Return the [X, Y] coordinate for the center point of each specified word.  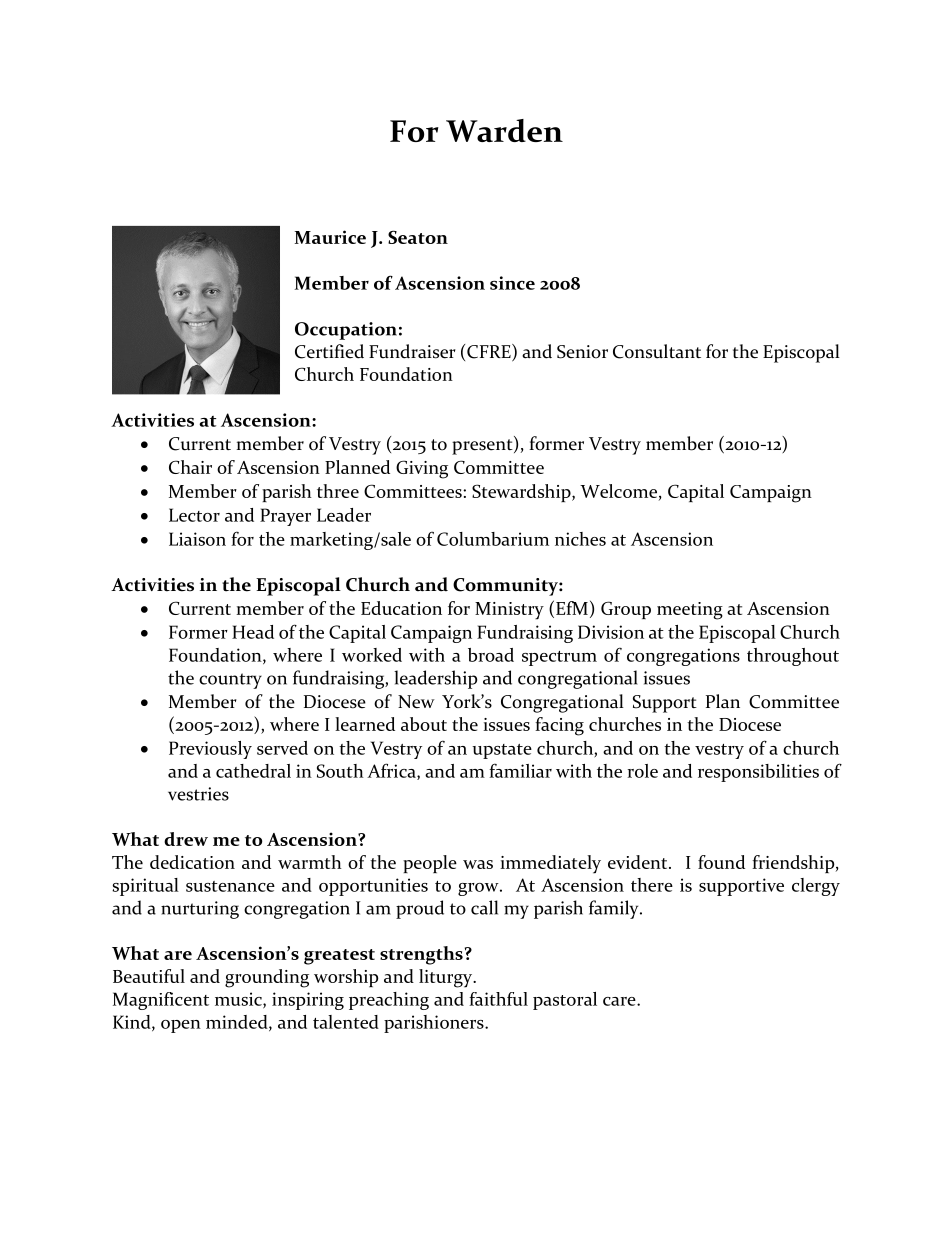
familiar [520, 770]
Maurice [330, 237]
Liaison [197, 539]
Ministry [509, 611]
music [239, 1000]
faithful [498, 999]
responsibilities [758, 773]
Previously [210, 750]
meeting [690, 611]
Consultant [657, 351]
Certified [329, 351]
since [512, 283]
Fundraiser [412, 351]
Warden [504, 130]
